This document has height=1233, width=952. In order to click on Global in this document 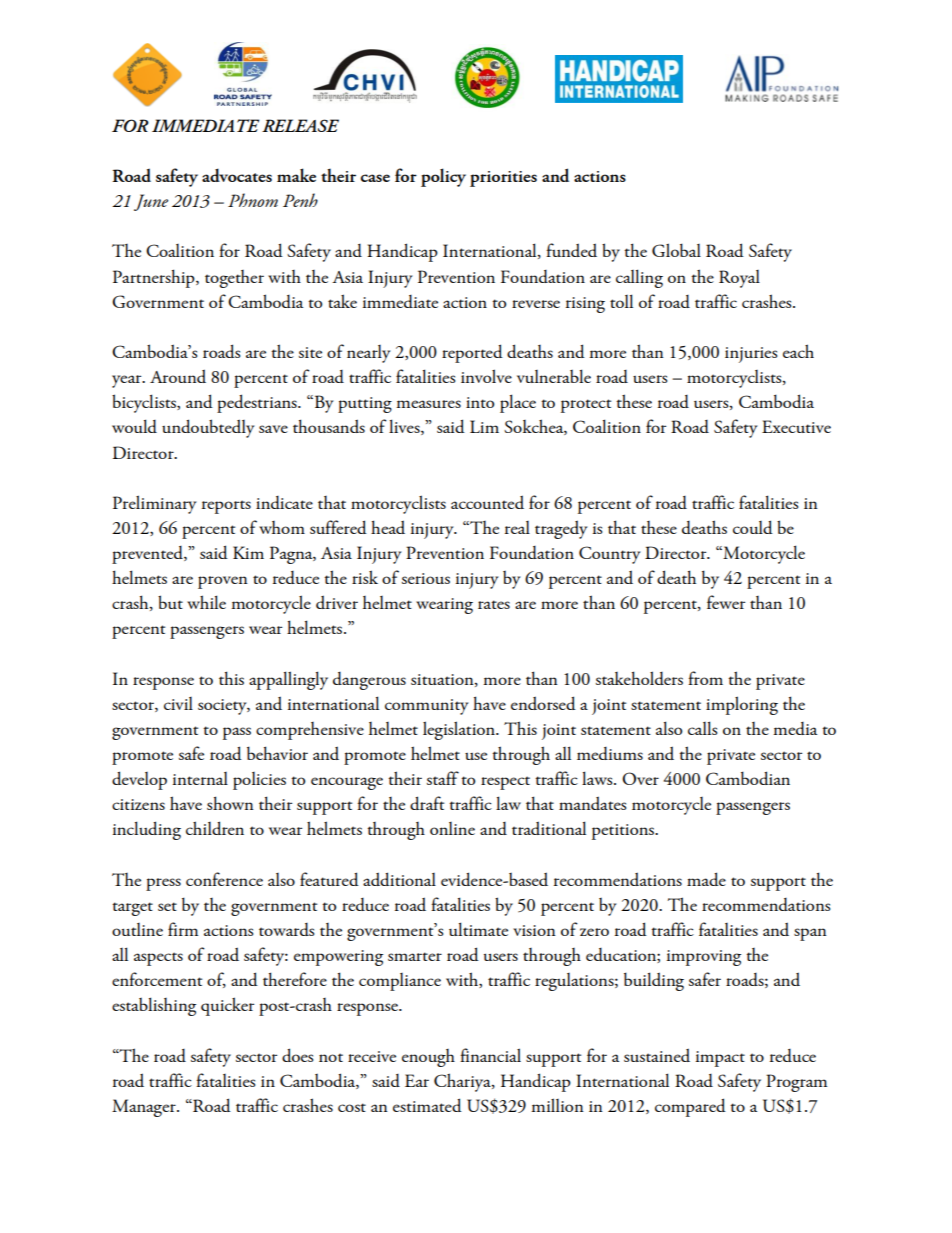, I will do `click(676, 250)`.
